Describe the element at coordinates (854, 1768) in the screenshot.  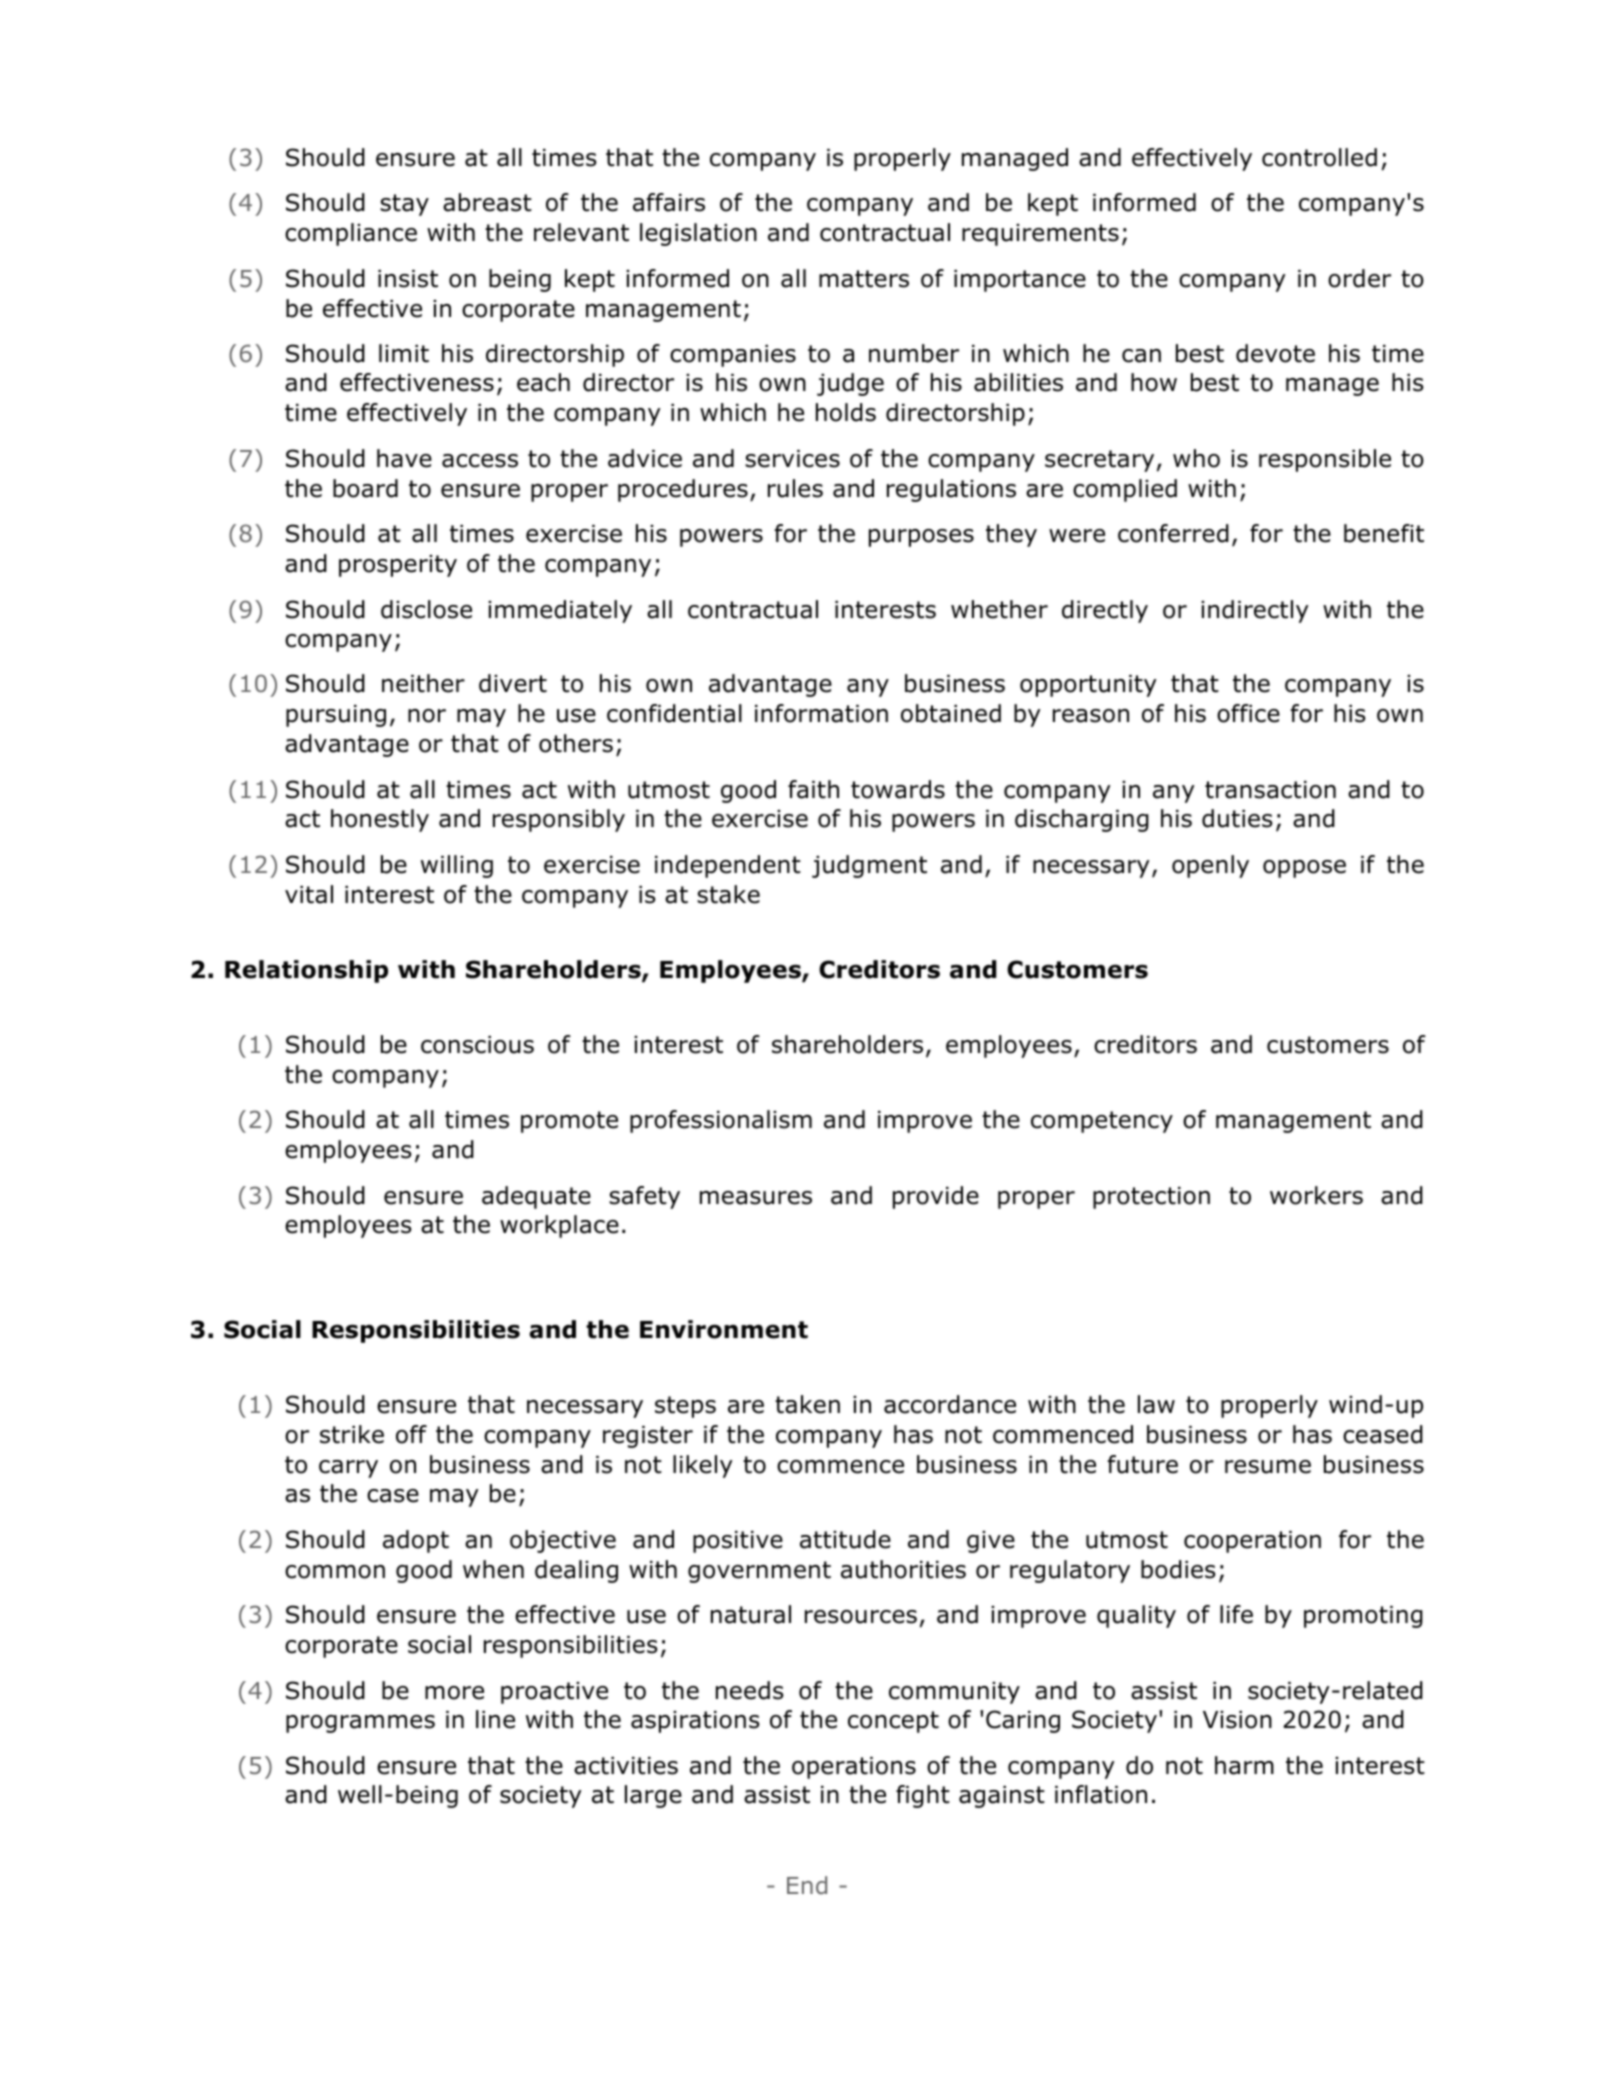
I see `operations` at that location.
